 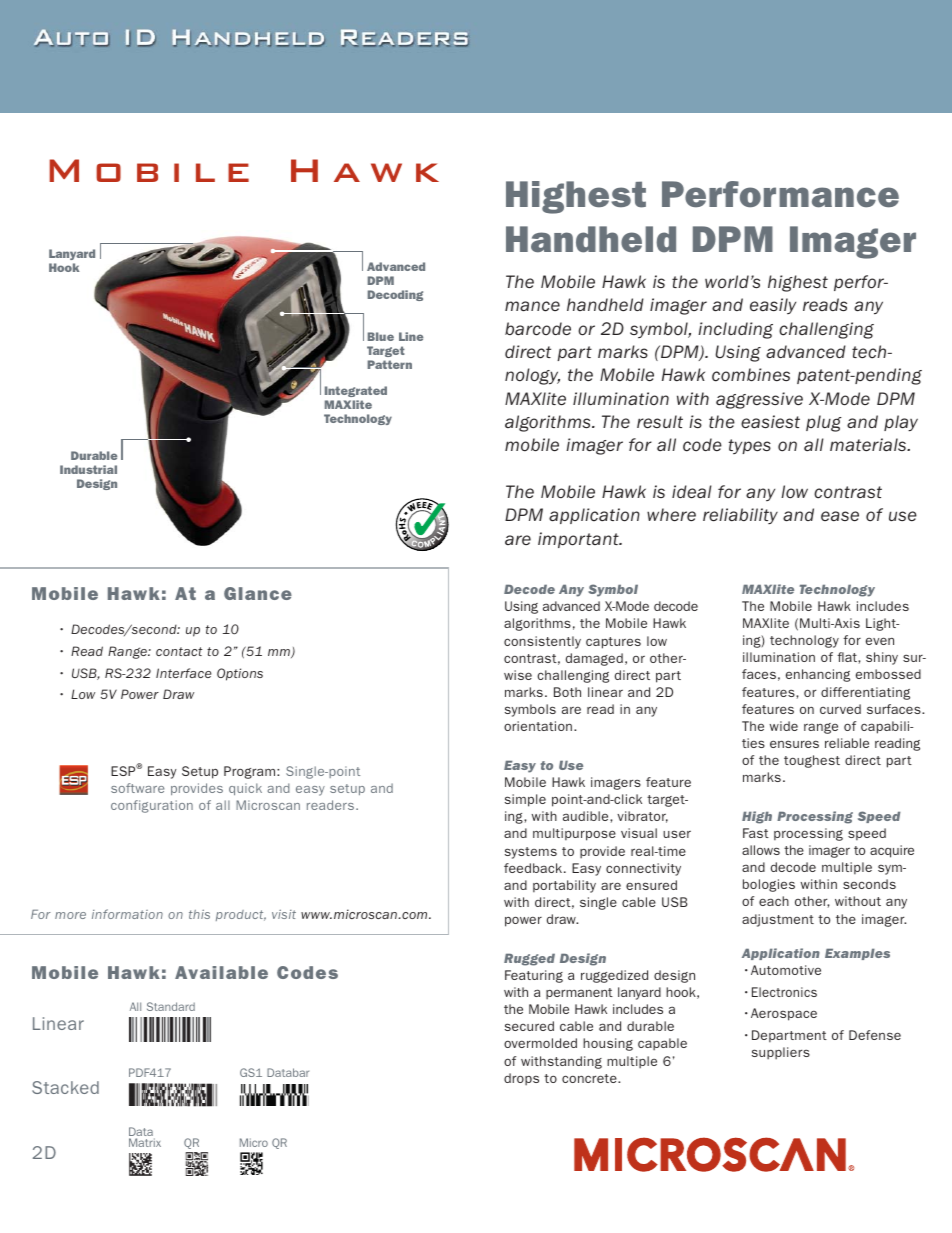 What do you see at coordinates (88, 469) in the screenshot?
I see `Industrial` at bounding box center [88, 469].
